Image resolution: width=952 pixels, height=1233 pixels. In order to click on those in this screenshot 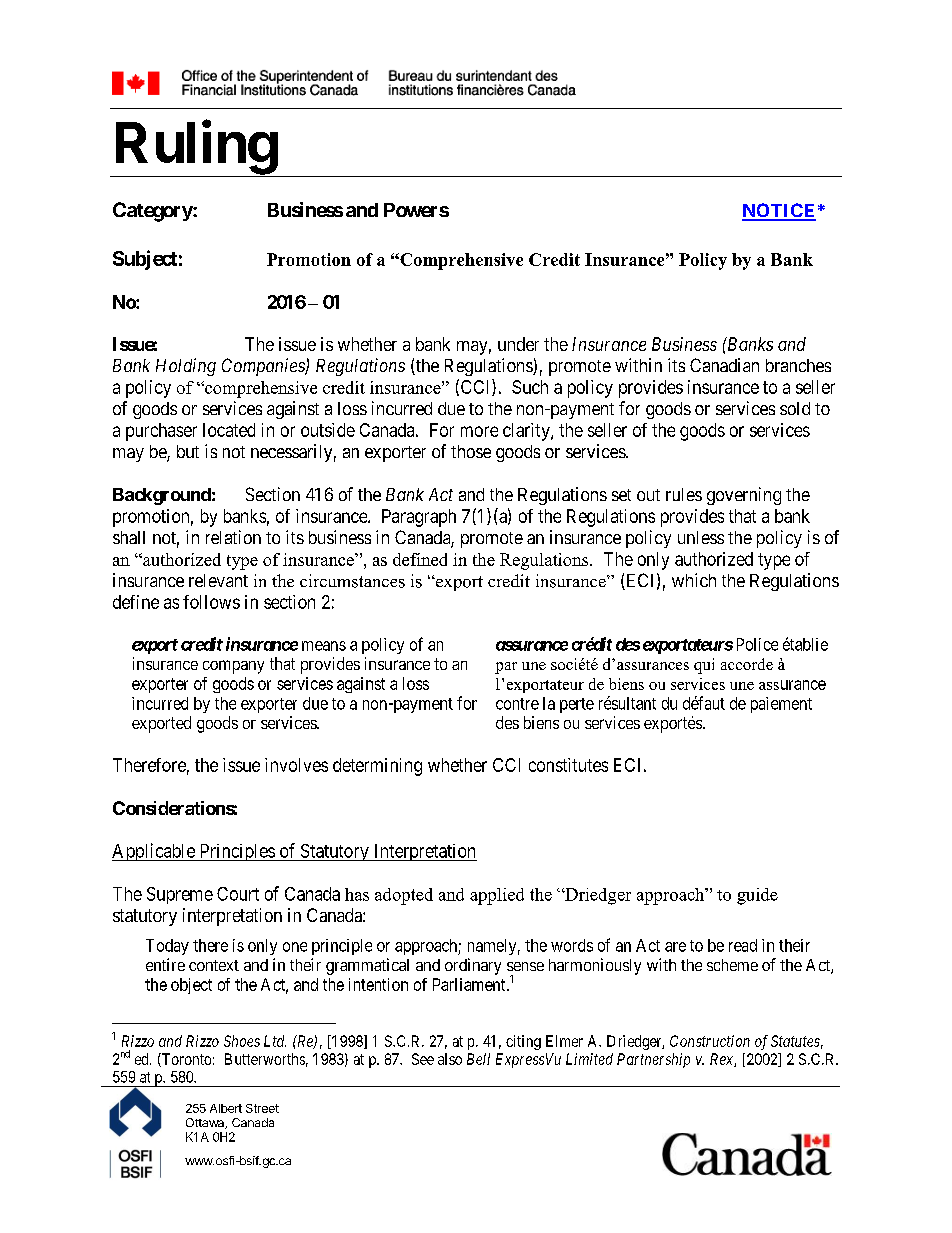, I will do `click(471, 451)`.
